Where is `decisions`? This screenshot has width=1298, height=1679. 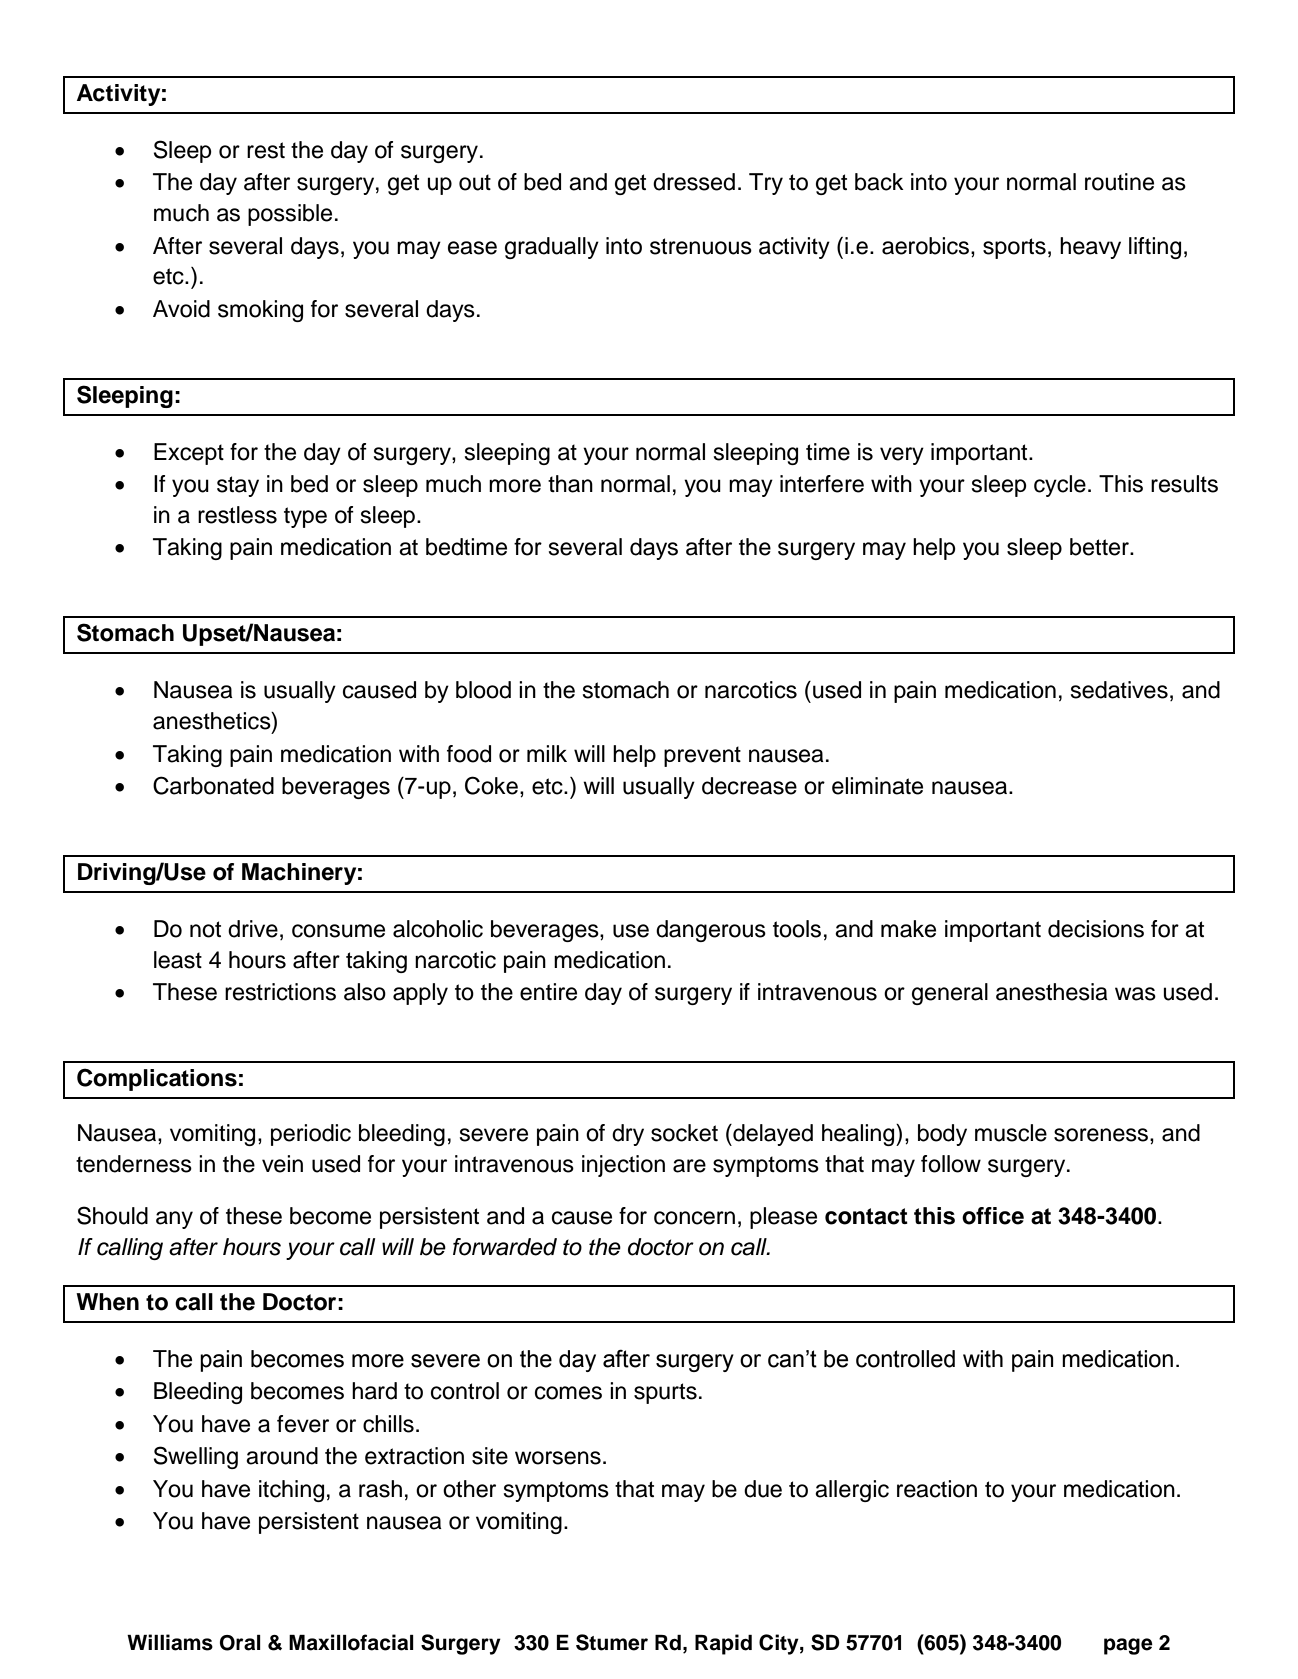
decisions is located at coordinates (1096, 929).
